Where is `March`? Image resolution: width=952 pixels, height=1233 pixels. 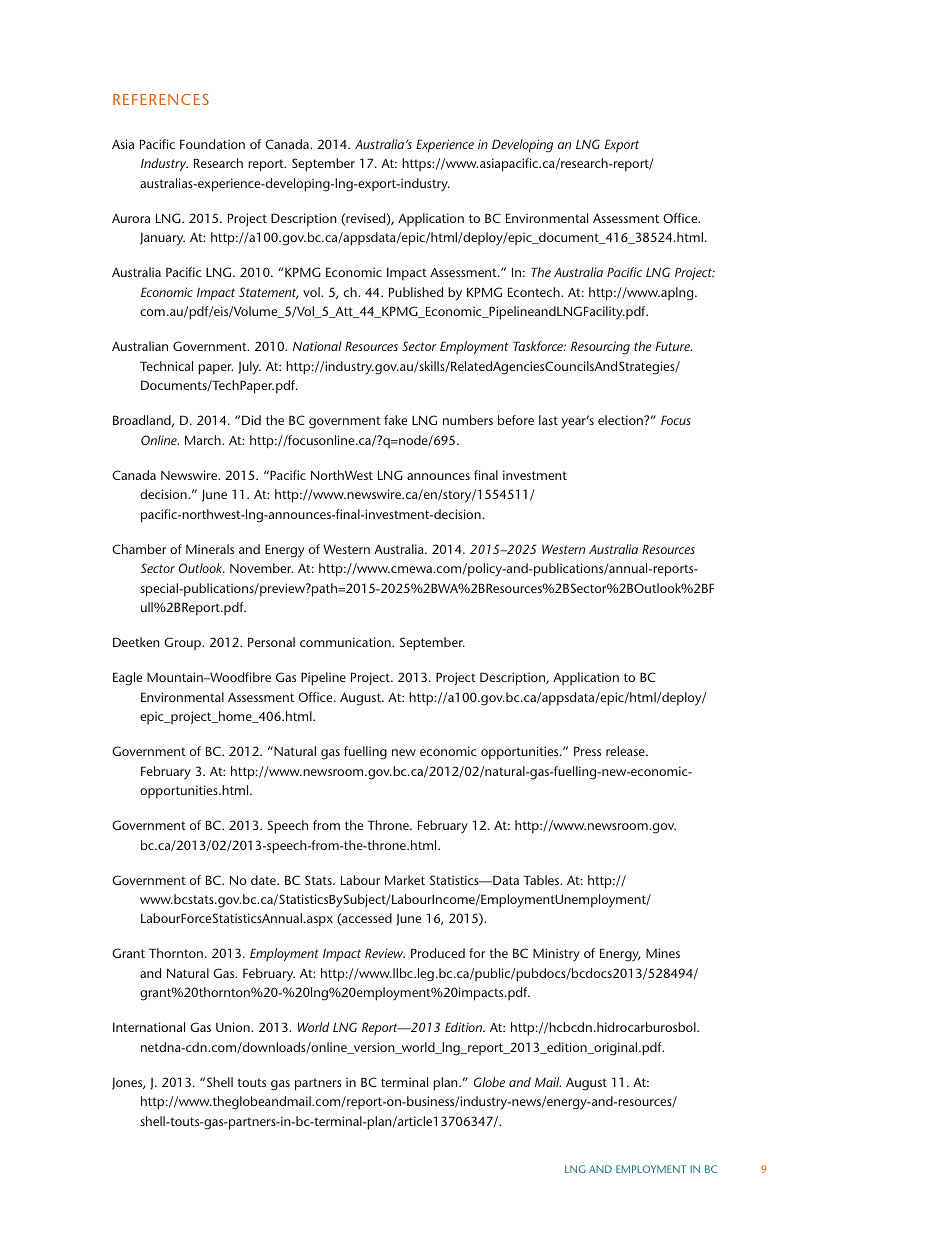 March is located at coordinates (204, 440).
